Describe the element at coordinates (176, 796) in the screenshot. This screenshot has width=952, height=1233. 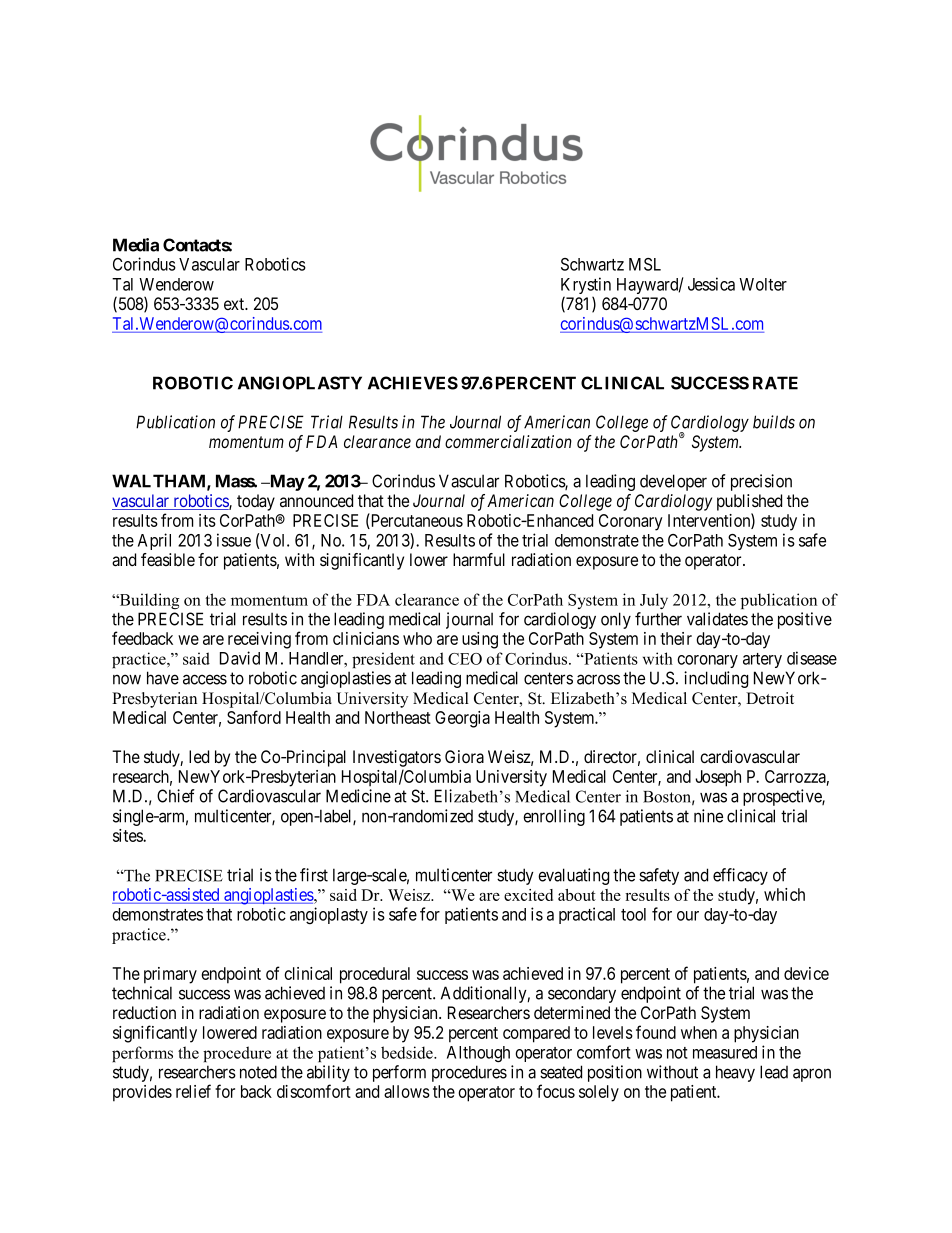
I see `Chief` at that location.
